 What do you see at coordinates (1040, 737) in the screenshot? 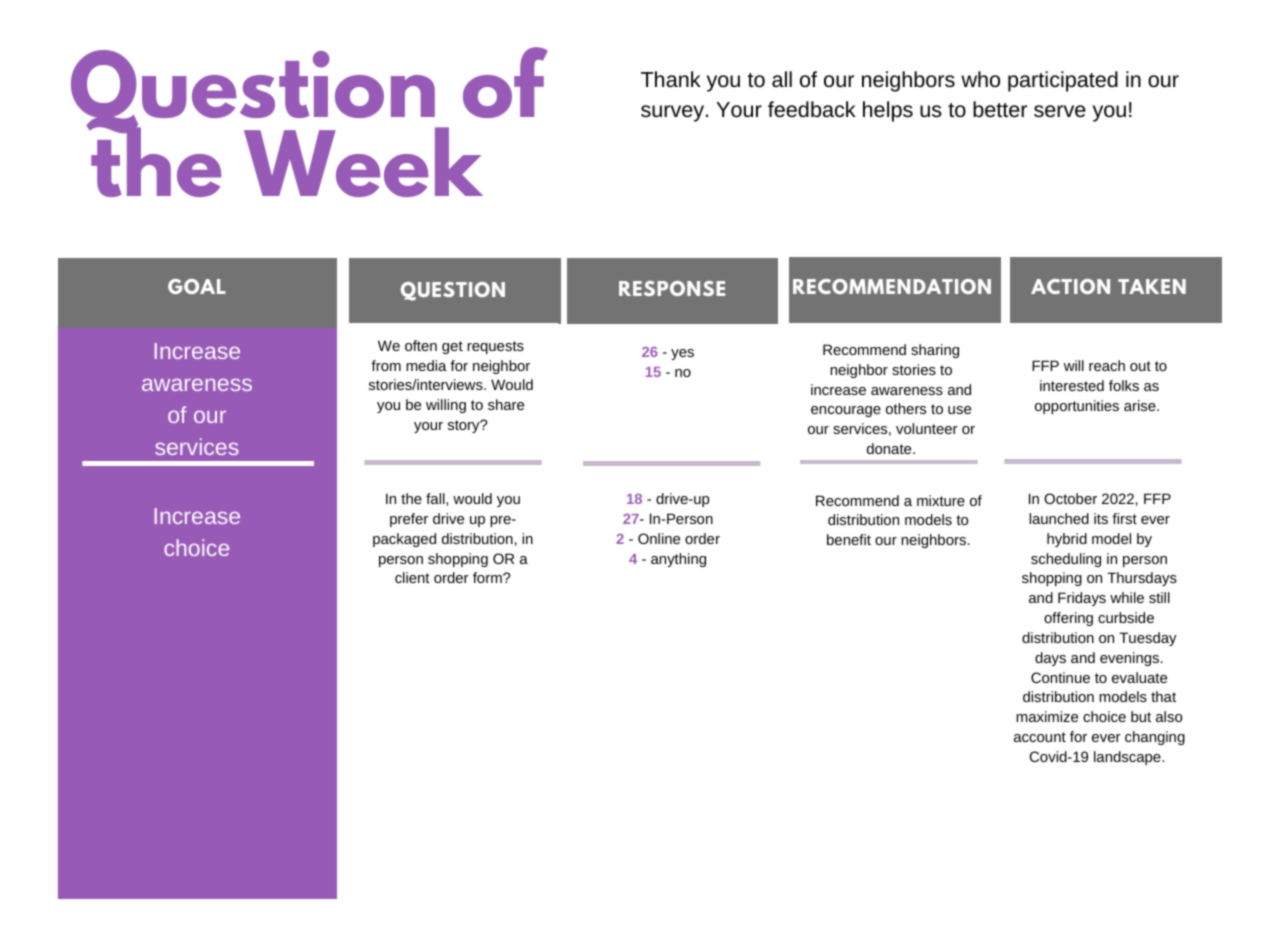
I see `account` at bounding box center [1040, 737].
